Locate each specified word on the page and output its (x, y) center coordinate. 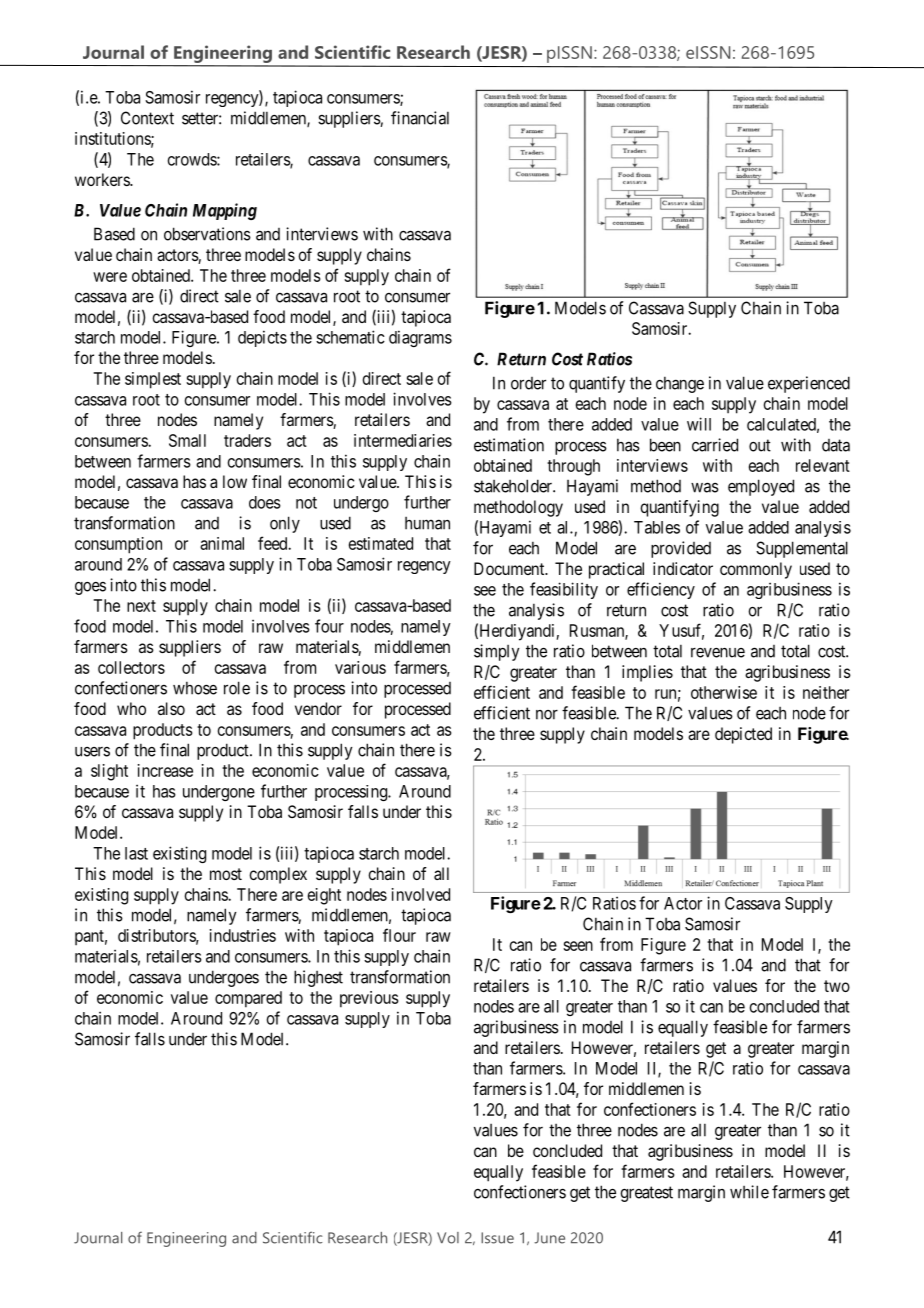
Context (147, 118)
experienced (809, 384)
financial (420, 118)
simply (497, 652)
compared (248, 999)
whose (195, 688)
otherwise (724, 692)
